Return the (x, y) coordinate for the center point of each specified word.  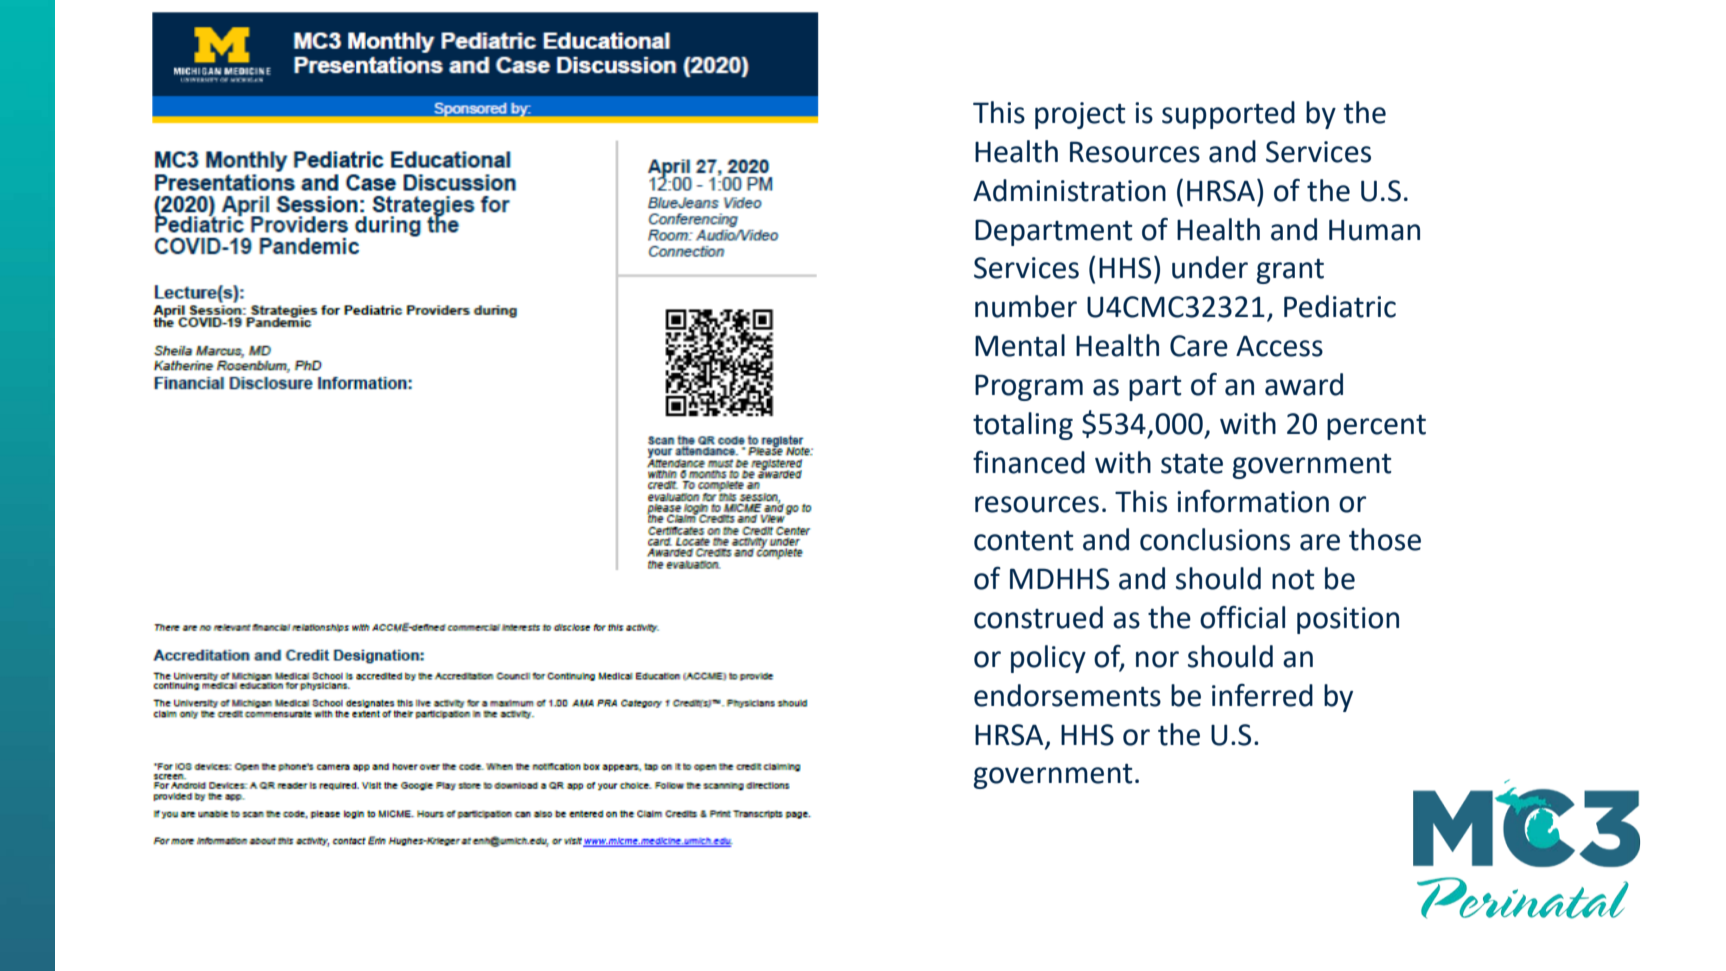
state (1192, 463)
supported (1228, 115)
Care (1199, 346)
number (1026, 306)
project (1080, 115)
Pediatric (1340, 306)
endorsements (1067, 695)
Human (1374, 230)
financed (1029, 462)
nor (1157, 659)
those (1385, 539)
